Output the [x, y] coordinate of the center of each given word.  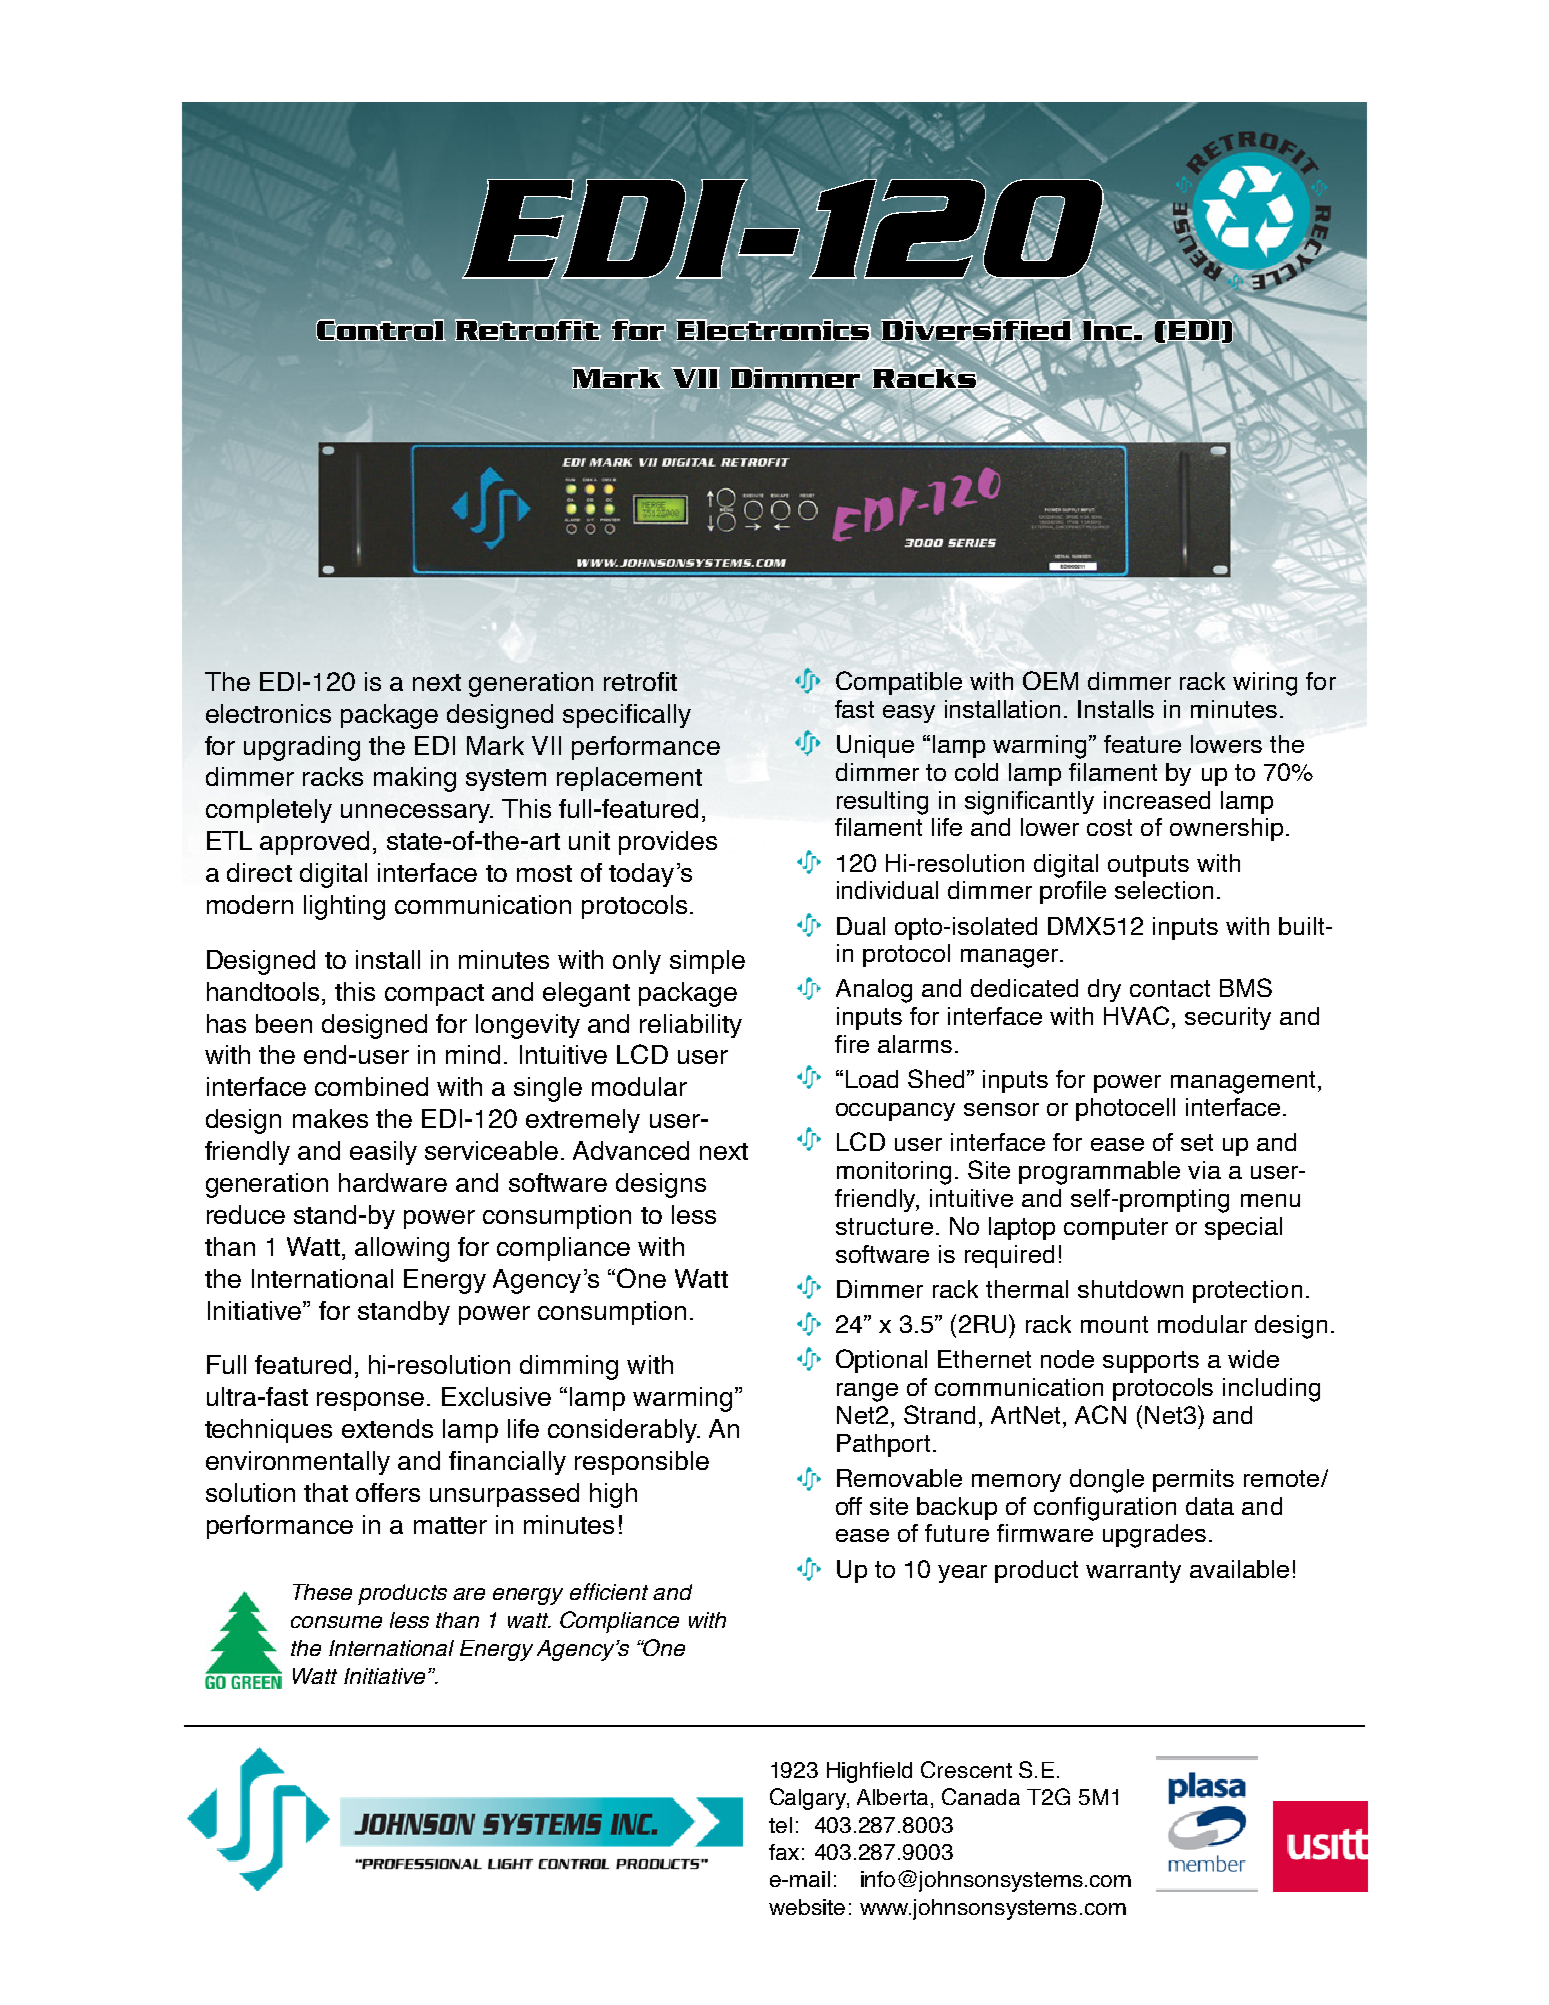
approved [314, 843]
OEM [1050, 680]
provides [668, 843]
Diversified [977, 330]
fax [784, 1852]
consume [336, 1622]
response [370, 1401]
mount [1114, 1324]
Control [381, 330]
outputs [1148, 866]
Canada [981, 1796]
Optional [881, 1361]
